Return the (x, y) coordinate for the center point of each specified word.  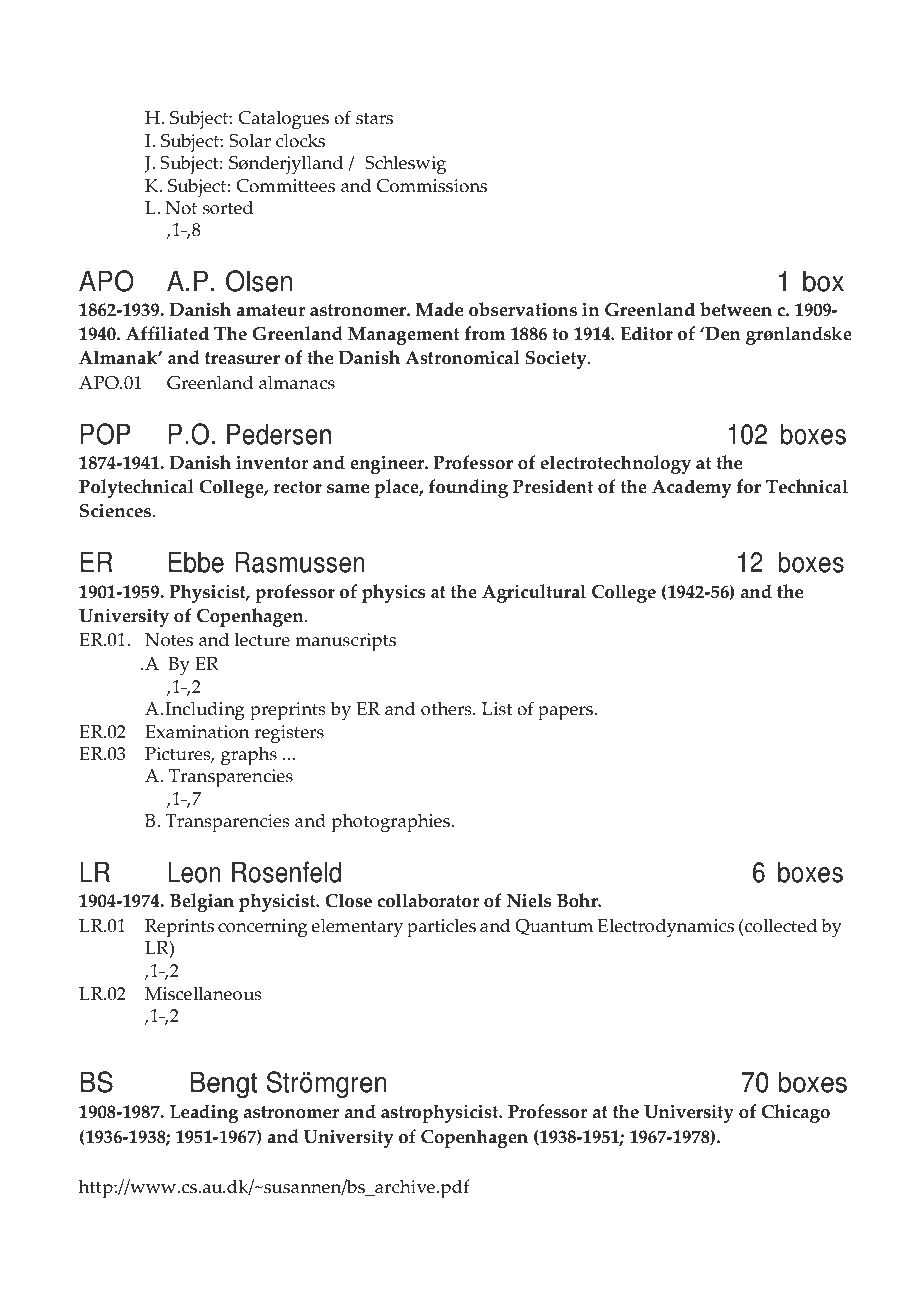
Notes (169, 640)
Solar (250, 140)
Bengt (224, 1084)
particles (441, 928)
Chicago (796, 1113)
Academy (692, 488)
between (736, 309)
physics (393, 593)
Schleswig (405, 165)
